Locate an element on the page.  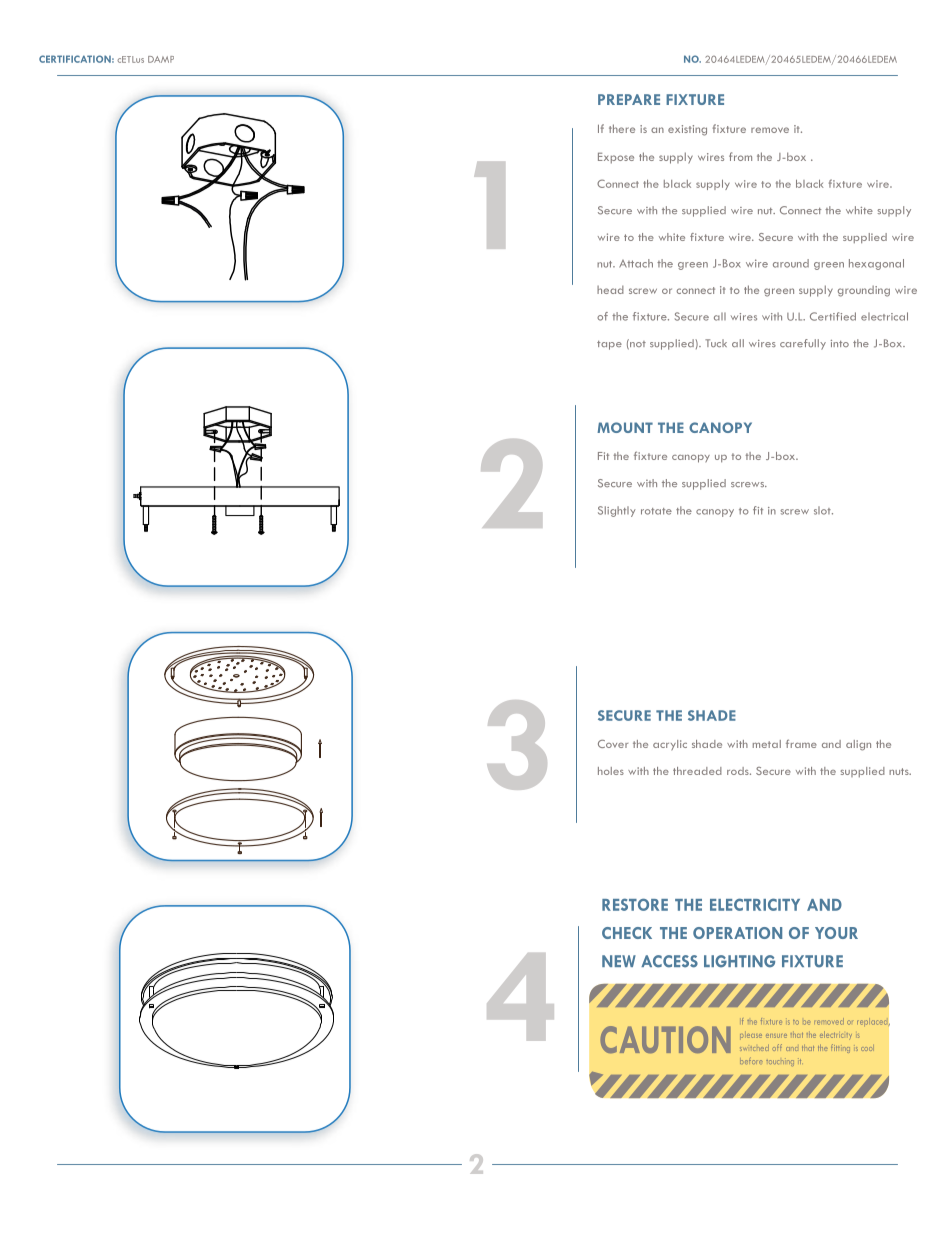
Slightly is located at coordinates (617, 511).
